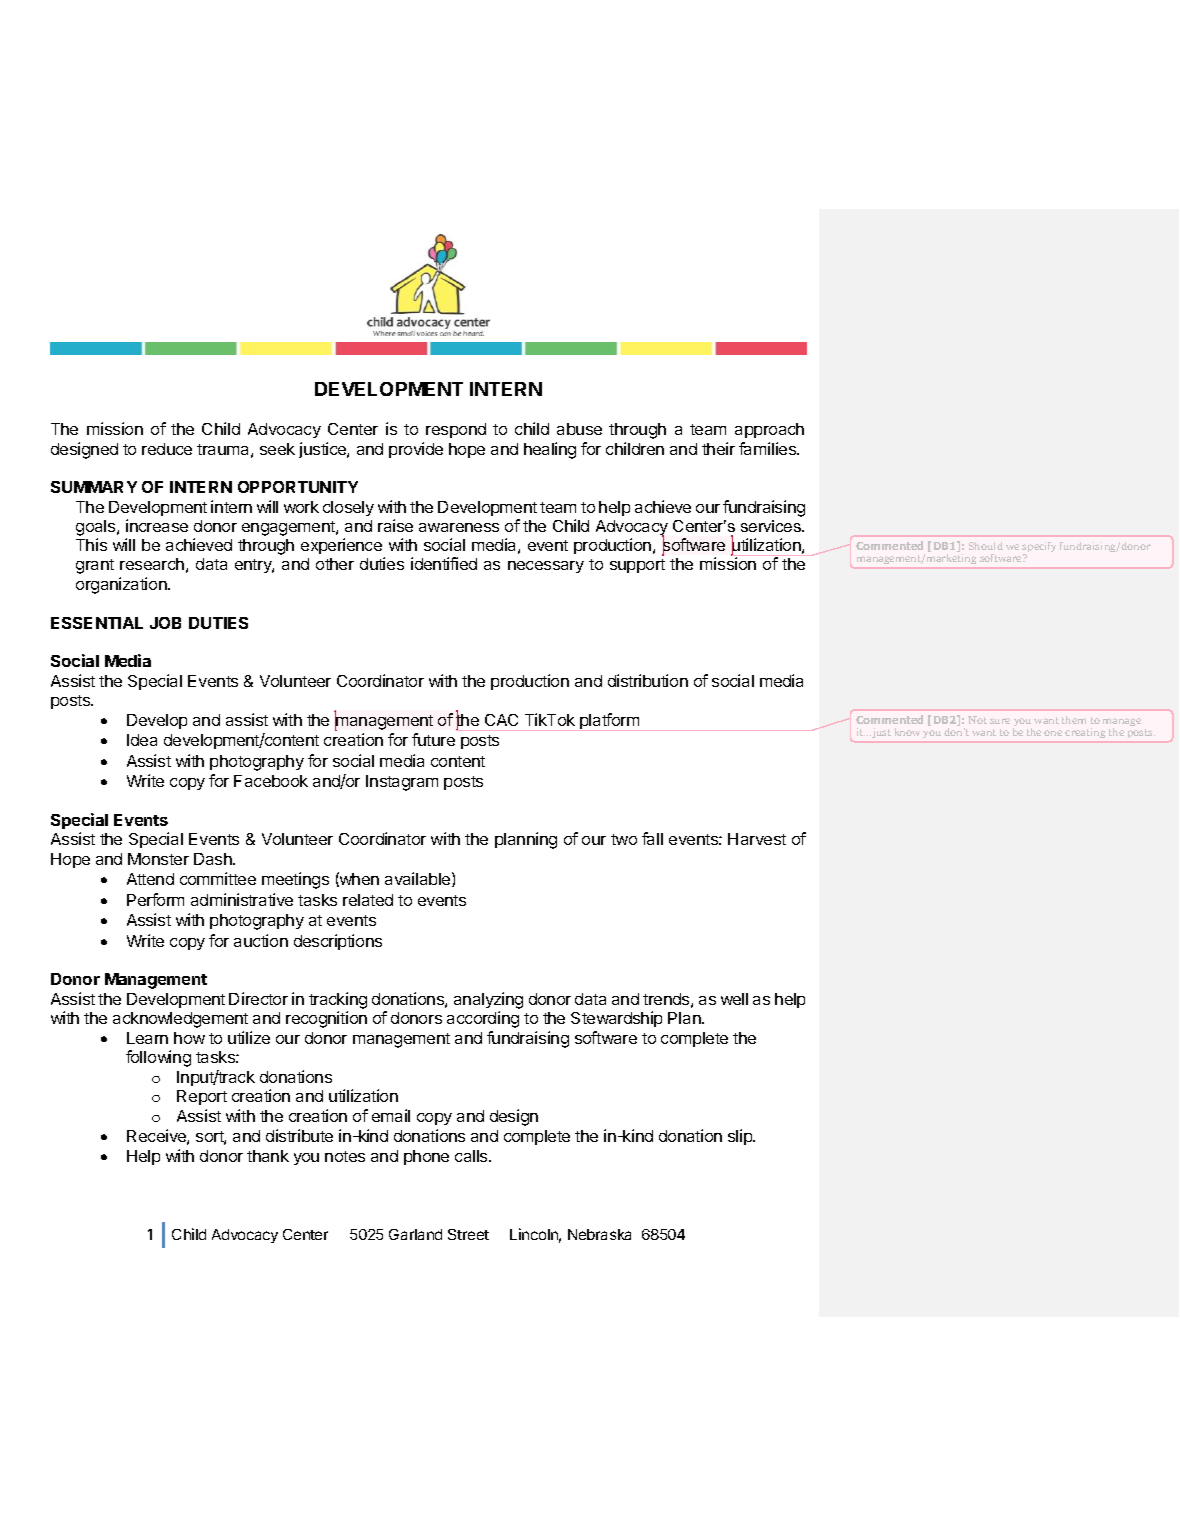 The width and height of the document is (1180, 1527). What do you see at coordinates (986, 546) in the document?
I see `Should` at bounding box center [986, 546].
